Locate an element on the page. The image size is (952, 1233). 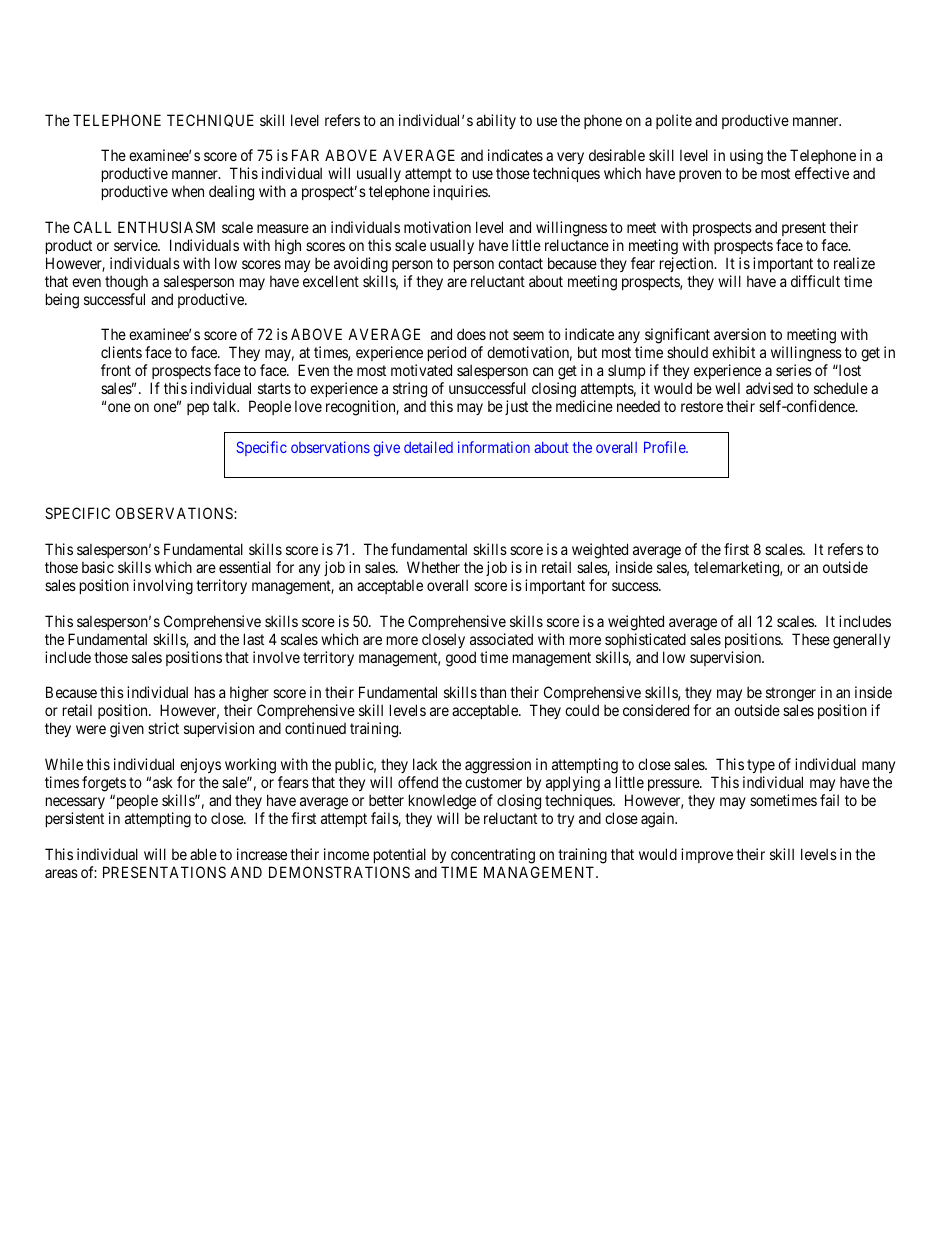
These is located at coordinates (811, 639).
